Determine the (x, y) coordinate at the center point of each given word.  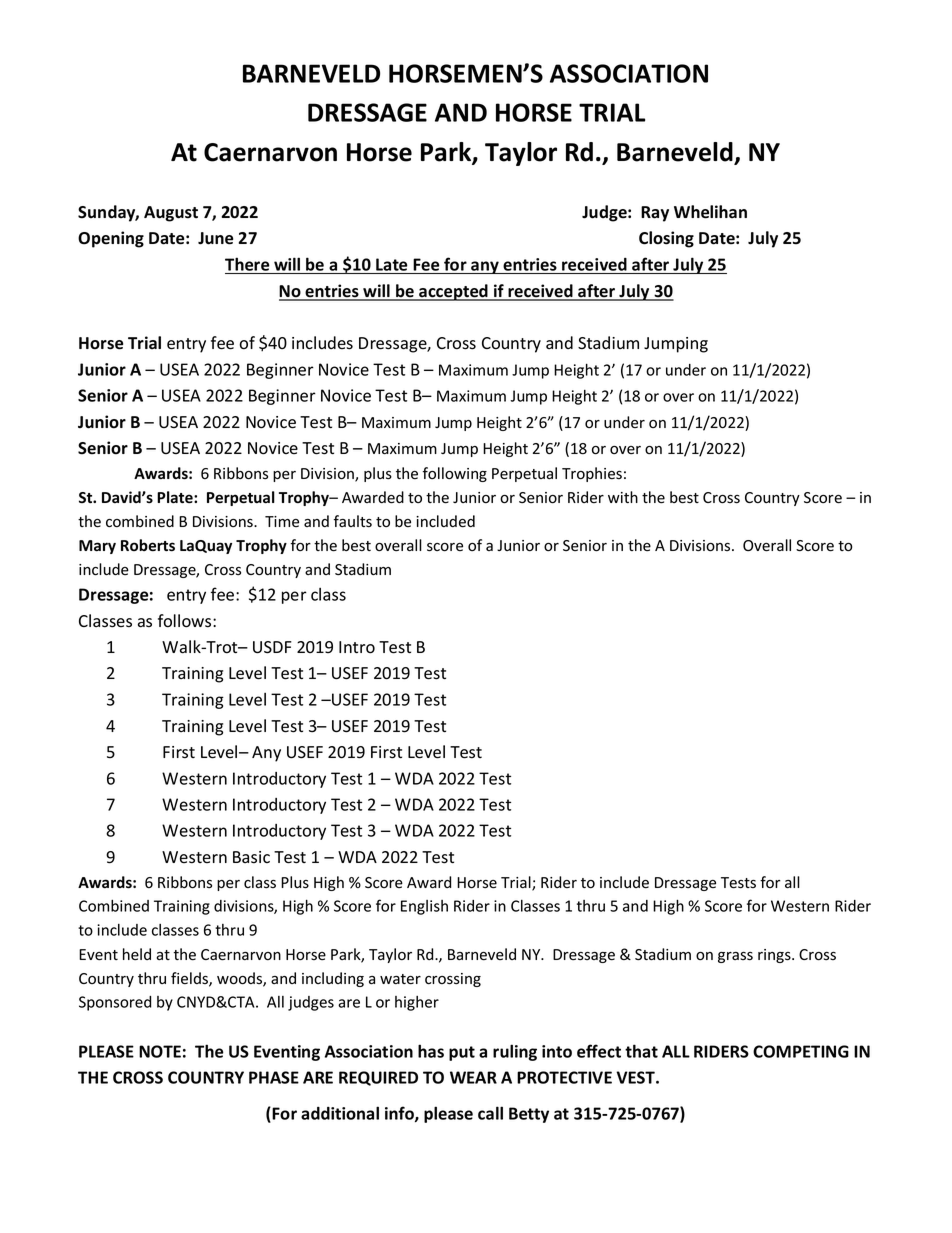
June (215, 238)
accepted (453, 292)
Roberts (148, 545)
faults (353, 521)
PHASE (274, 1077)
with (623, 497)
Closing (666, 239)
